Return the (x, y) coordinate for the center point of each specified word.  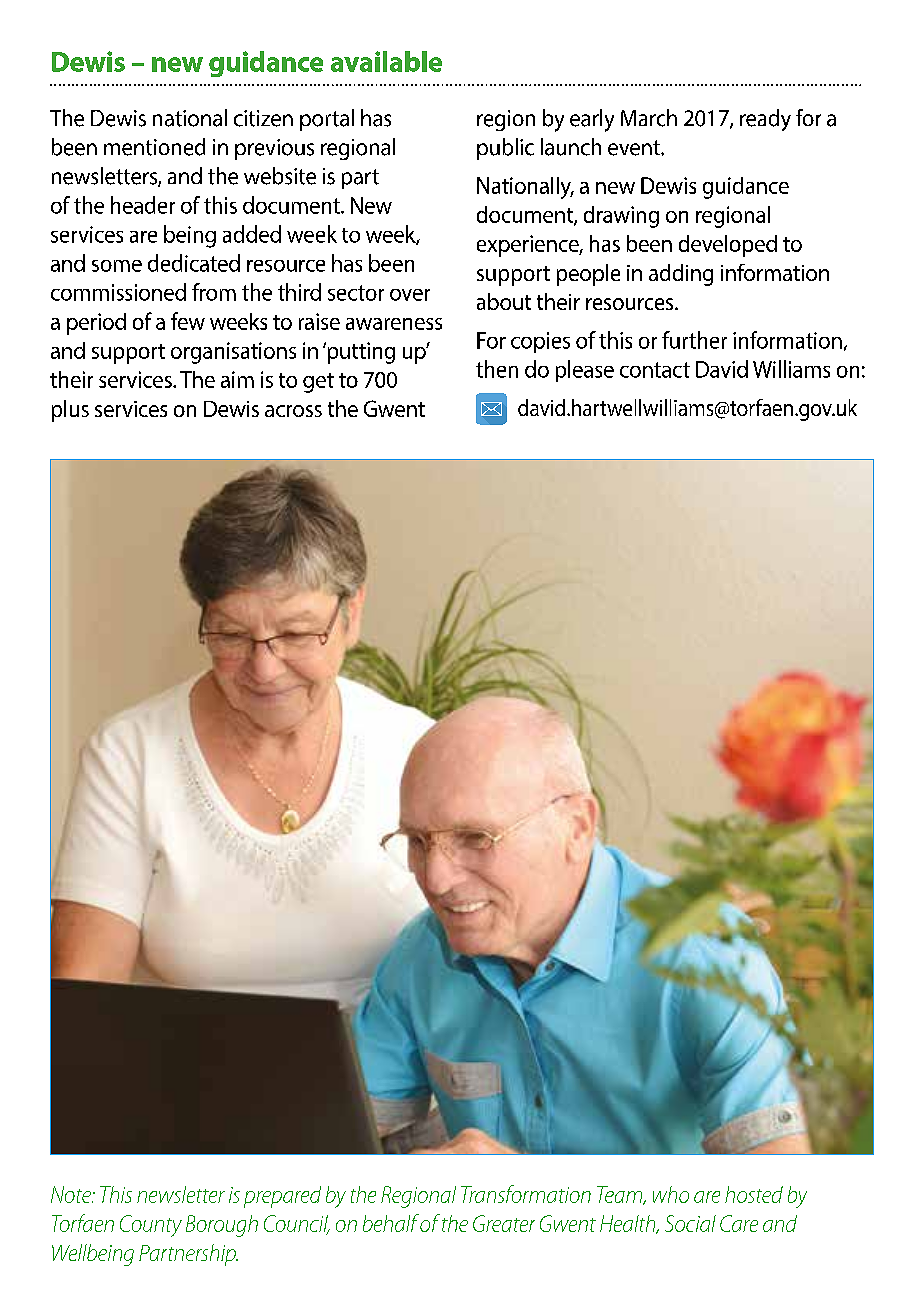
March (649, 118)
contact (655, 370)
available (386, 61)
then (497, 369)
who (671, 1194)
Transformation (526, 1194)
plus (70, 411)
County (151, 1226)
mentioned (154, 147)
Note (72, 1194)
